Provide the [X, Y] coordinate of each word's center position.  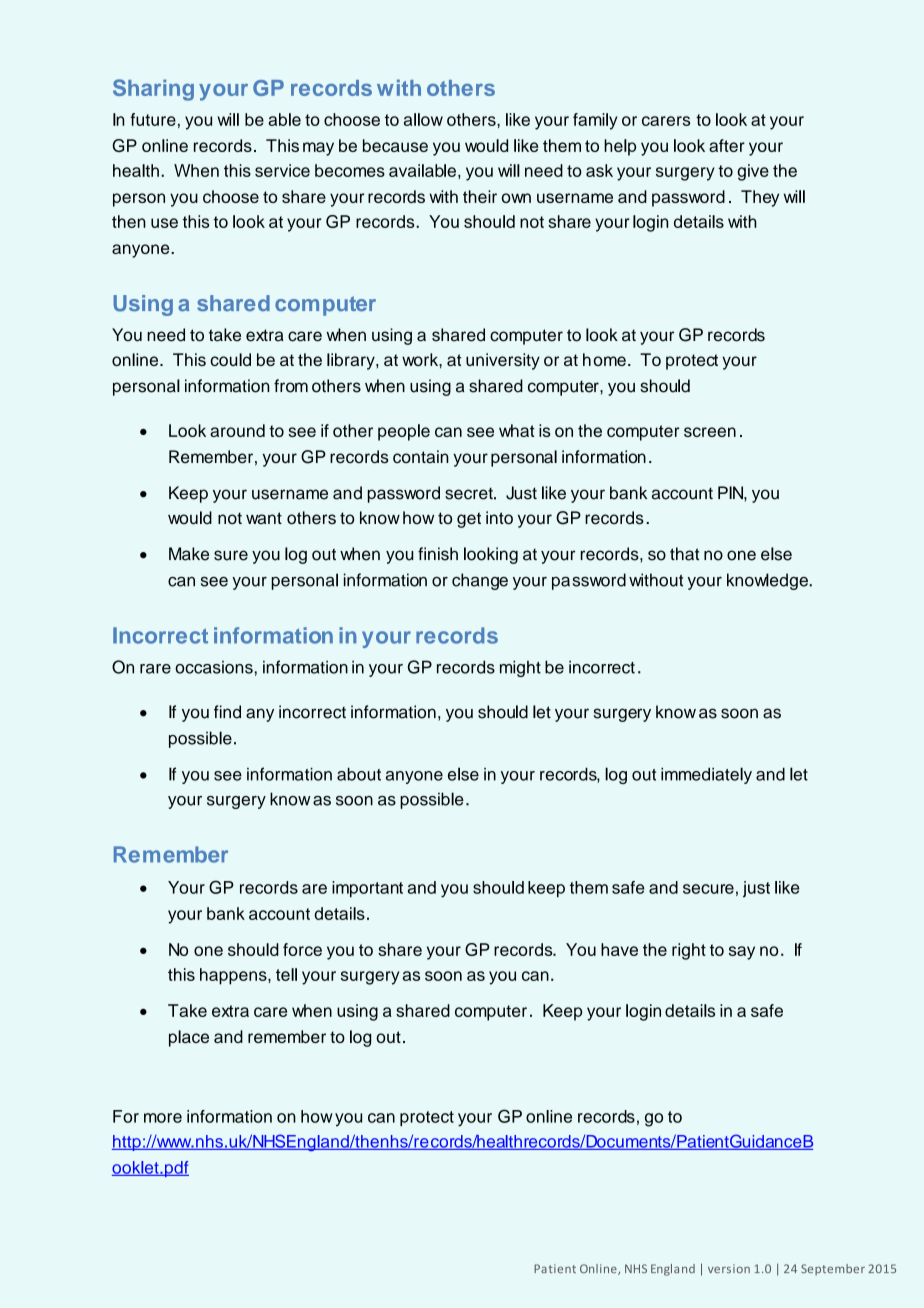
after [727, 145]
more [163, 1118]
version [729, 1268]
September [833, 1270]
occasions [215, 667]
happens [234, 976]
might [520, 668]
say [742, 953]
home [604, 359]
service [282, 170]
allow [423, 119]
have [619, 949]
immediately [706, 775]
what [517, 430]
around [237, 430]
